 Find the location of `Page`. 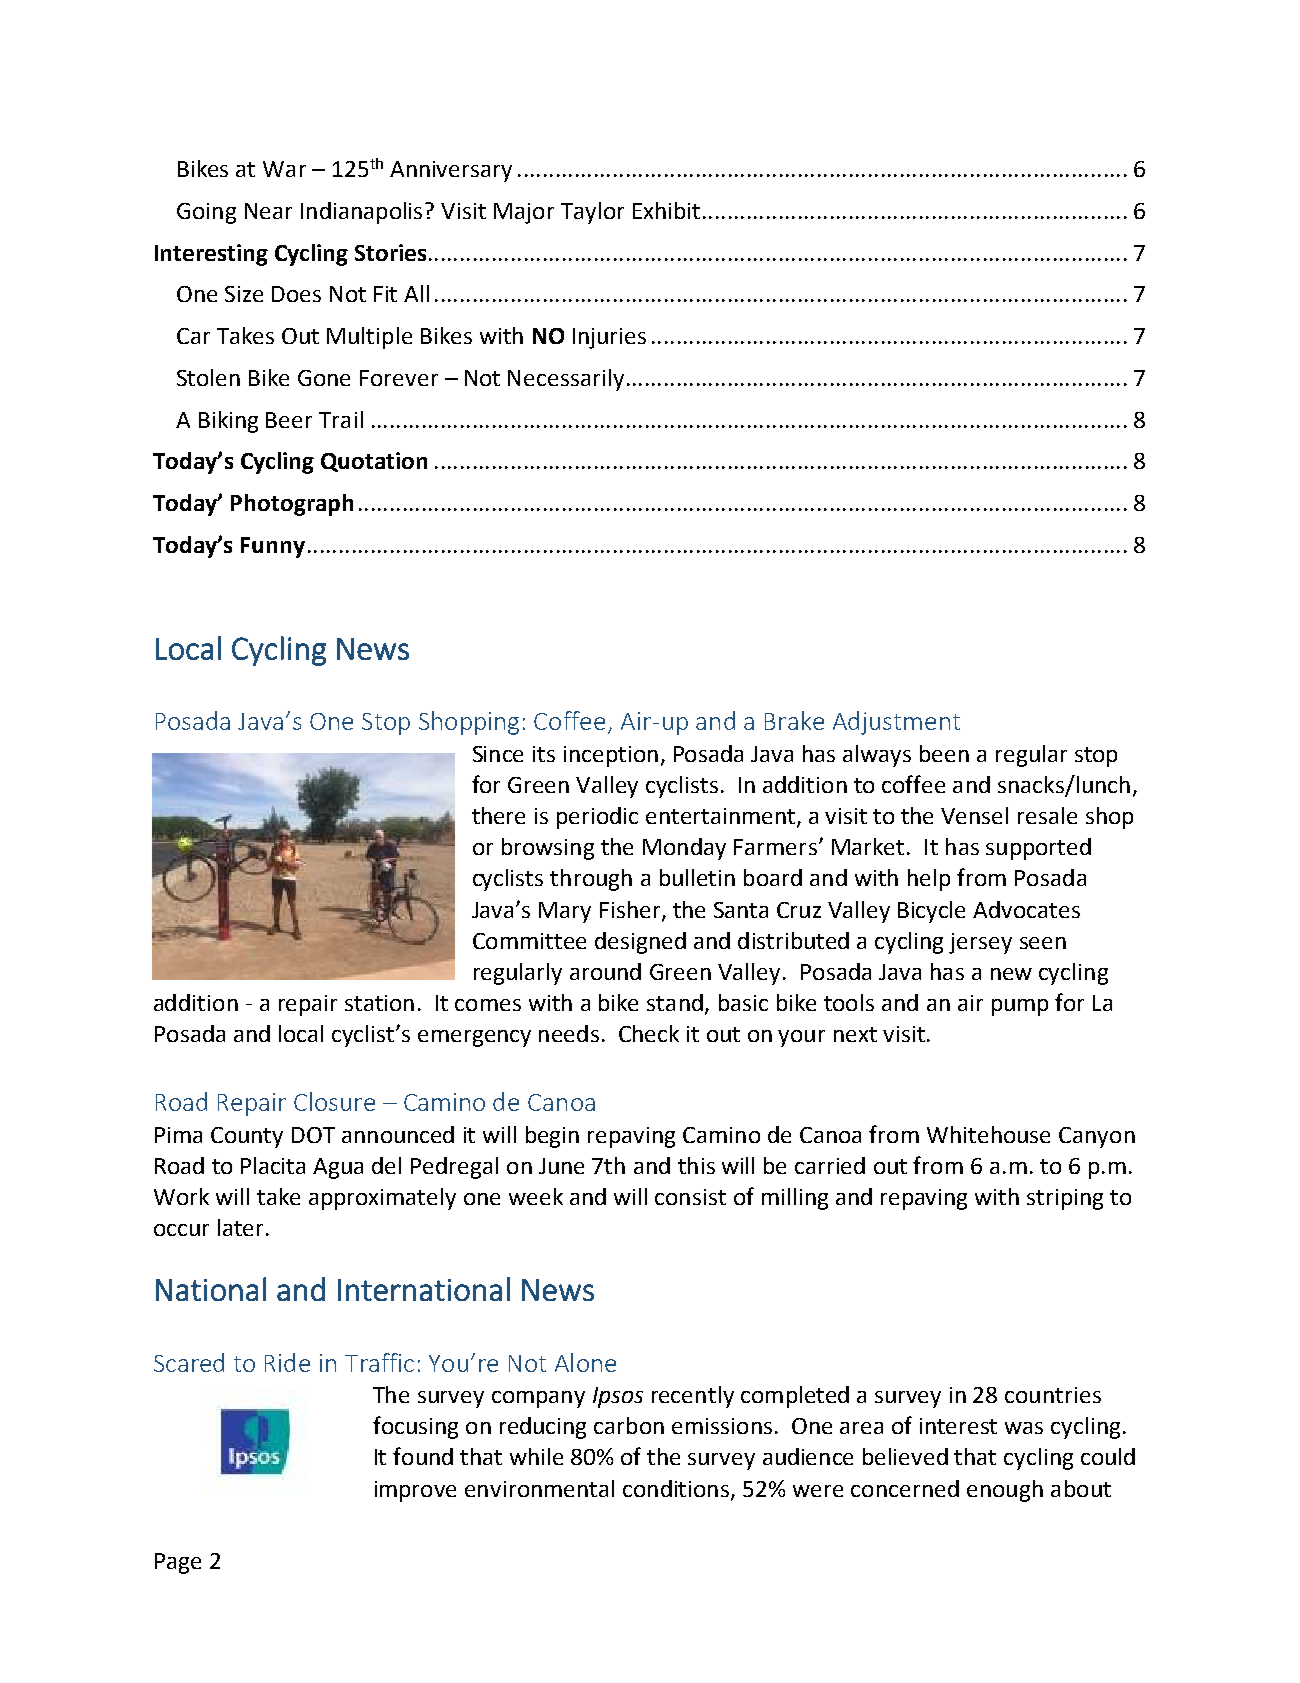

Page is located at coordinates (178, 1563).
